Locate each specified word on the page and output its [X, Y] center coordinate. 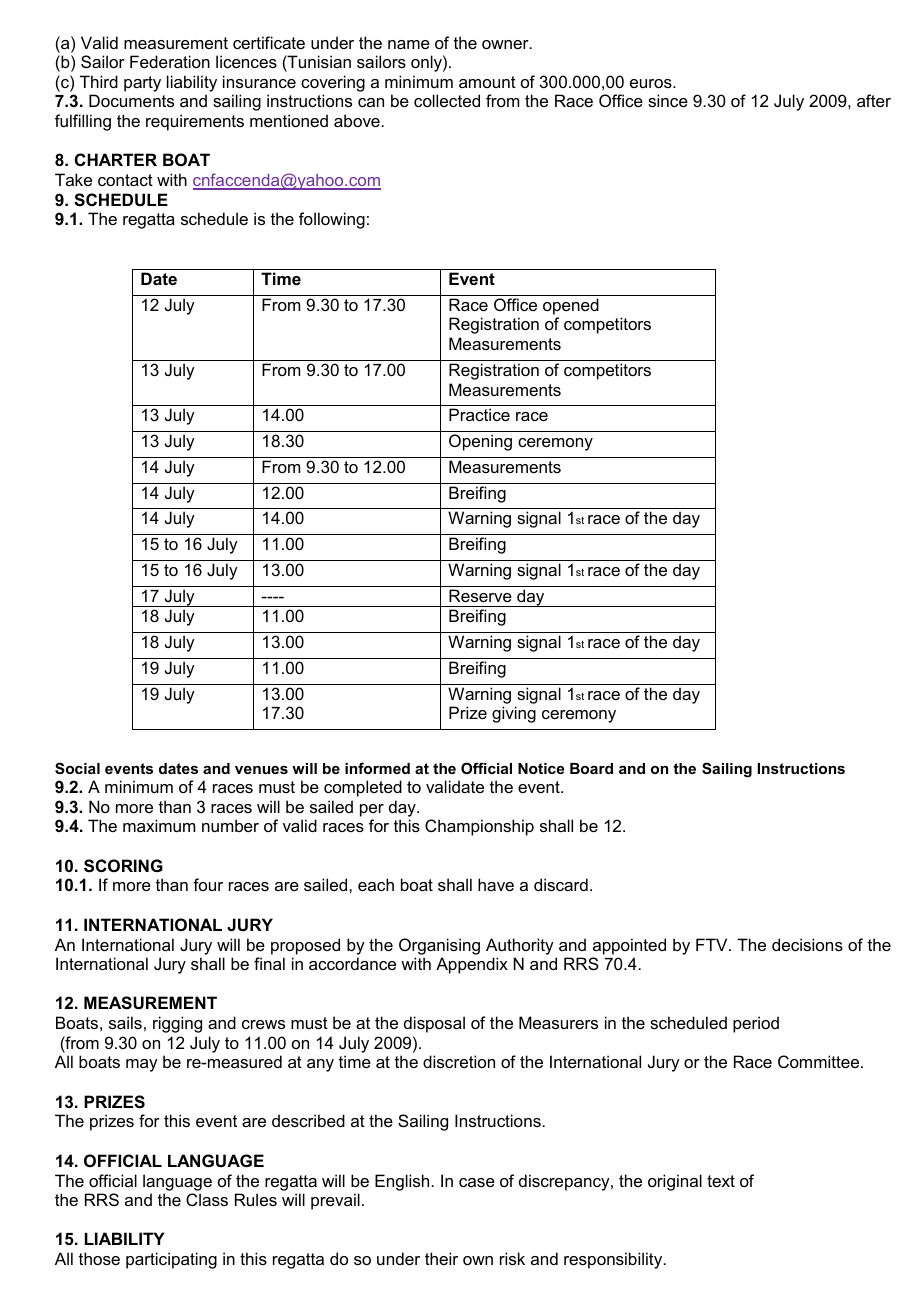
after [874, 100]
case [477, 1182]
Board [591, 768]
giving [514, 714]
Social [77, 768]
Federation [170, 61]
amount [487, 82]
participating [171, 1260]
